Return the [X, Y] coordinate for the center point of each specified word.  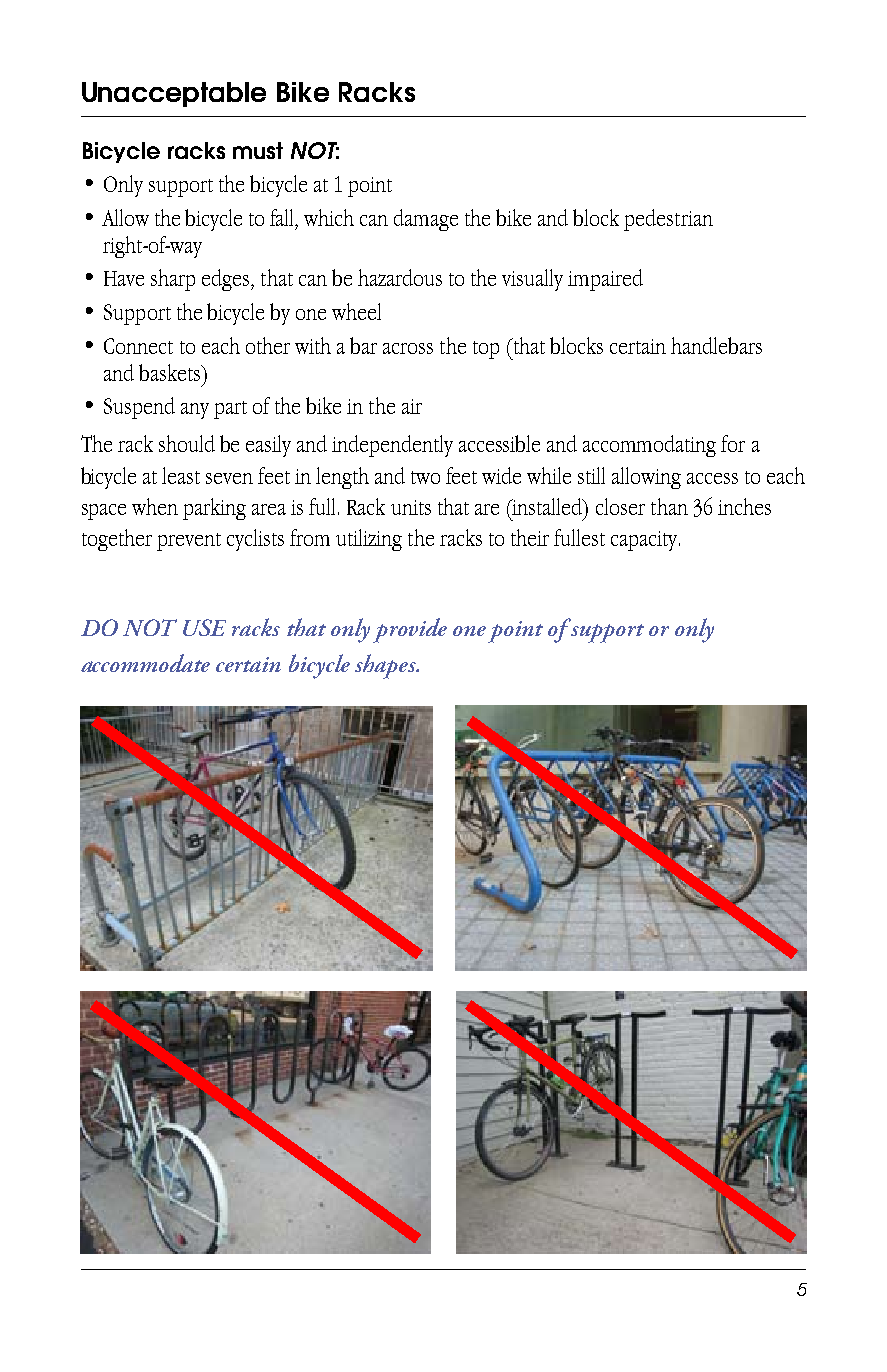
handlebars [716, 345]
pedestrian [668, 220]
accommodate [145, 663]
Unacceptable [174, 94]
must [258, 150]
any [195, 411]
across [408, 348]
